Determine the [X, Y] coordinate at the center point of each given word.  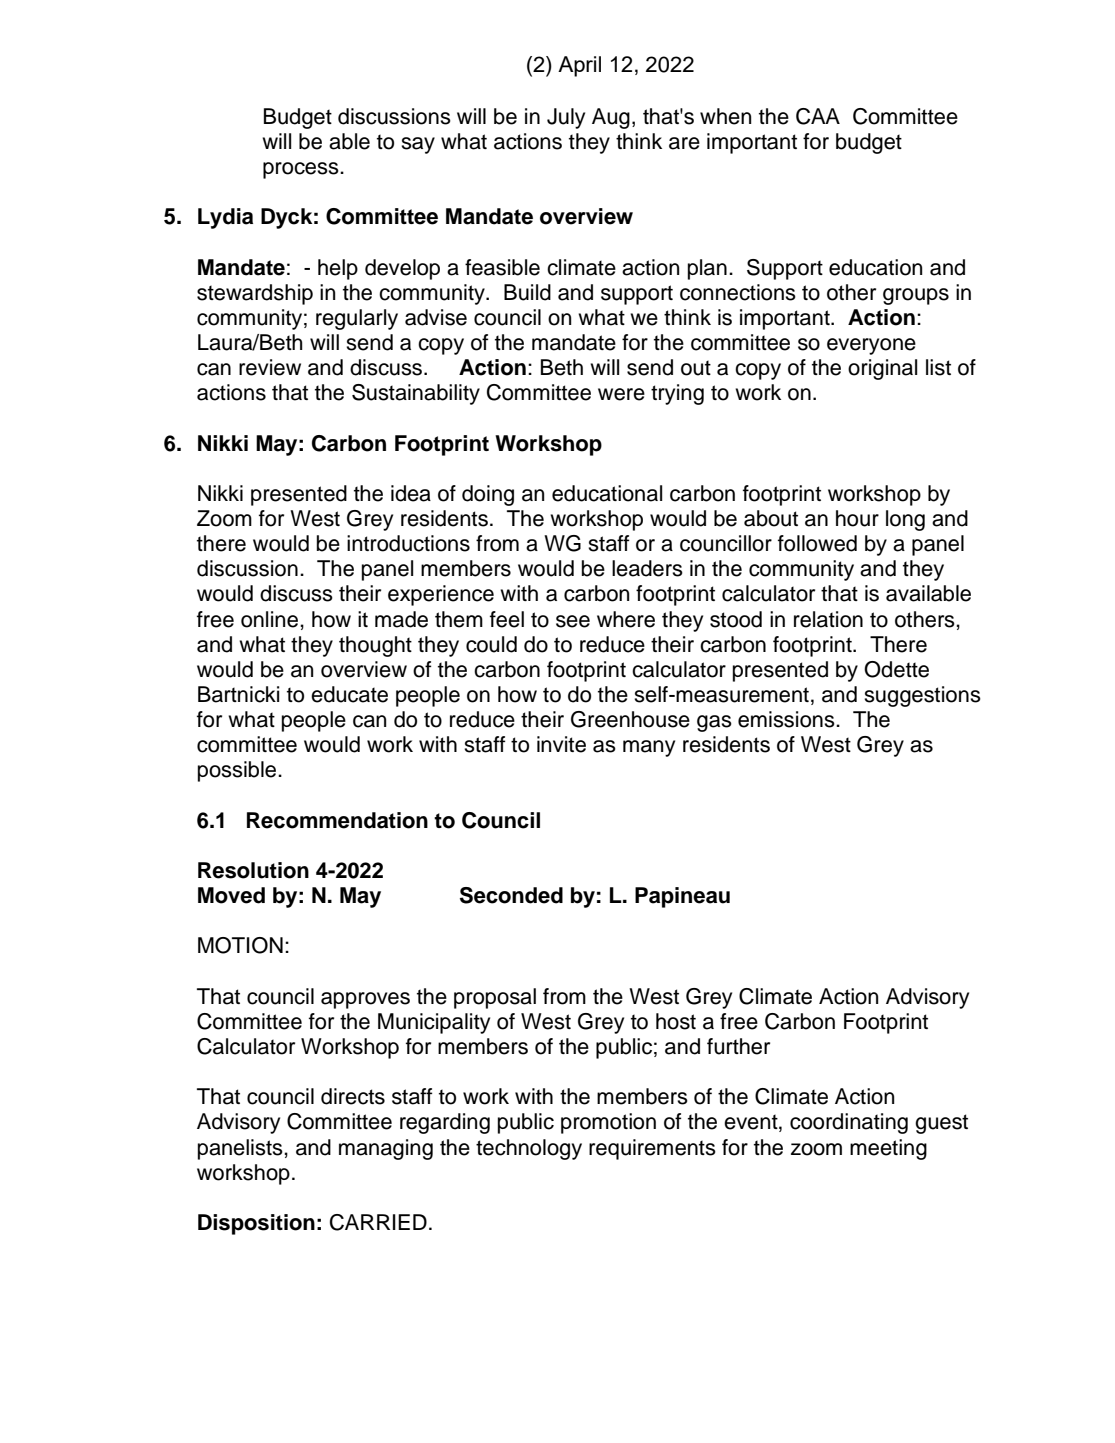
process [302, 170]
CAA [818, 116]
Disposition [256, 1224]
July [566, 118]
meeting [888, 1149]
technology [529, 1149]
